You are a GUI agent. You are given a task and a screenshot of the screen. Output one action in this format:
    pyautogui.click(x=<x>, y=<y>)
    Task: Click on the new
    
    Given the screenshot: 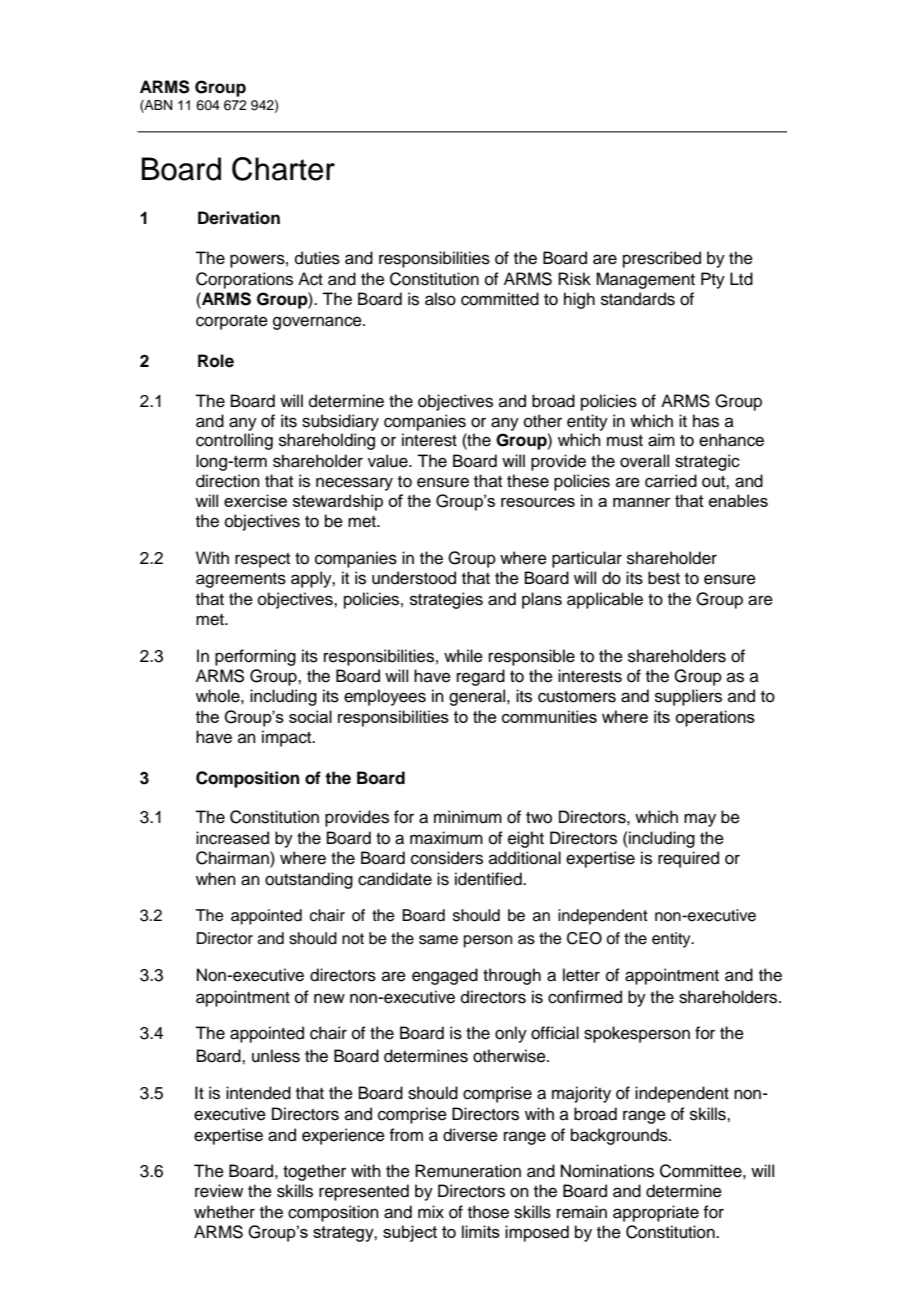 What is the action you would take?
    pyautogui.click(x=329, y=998)
